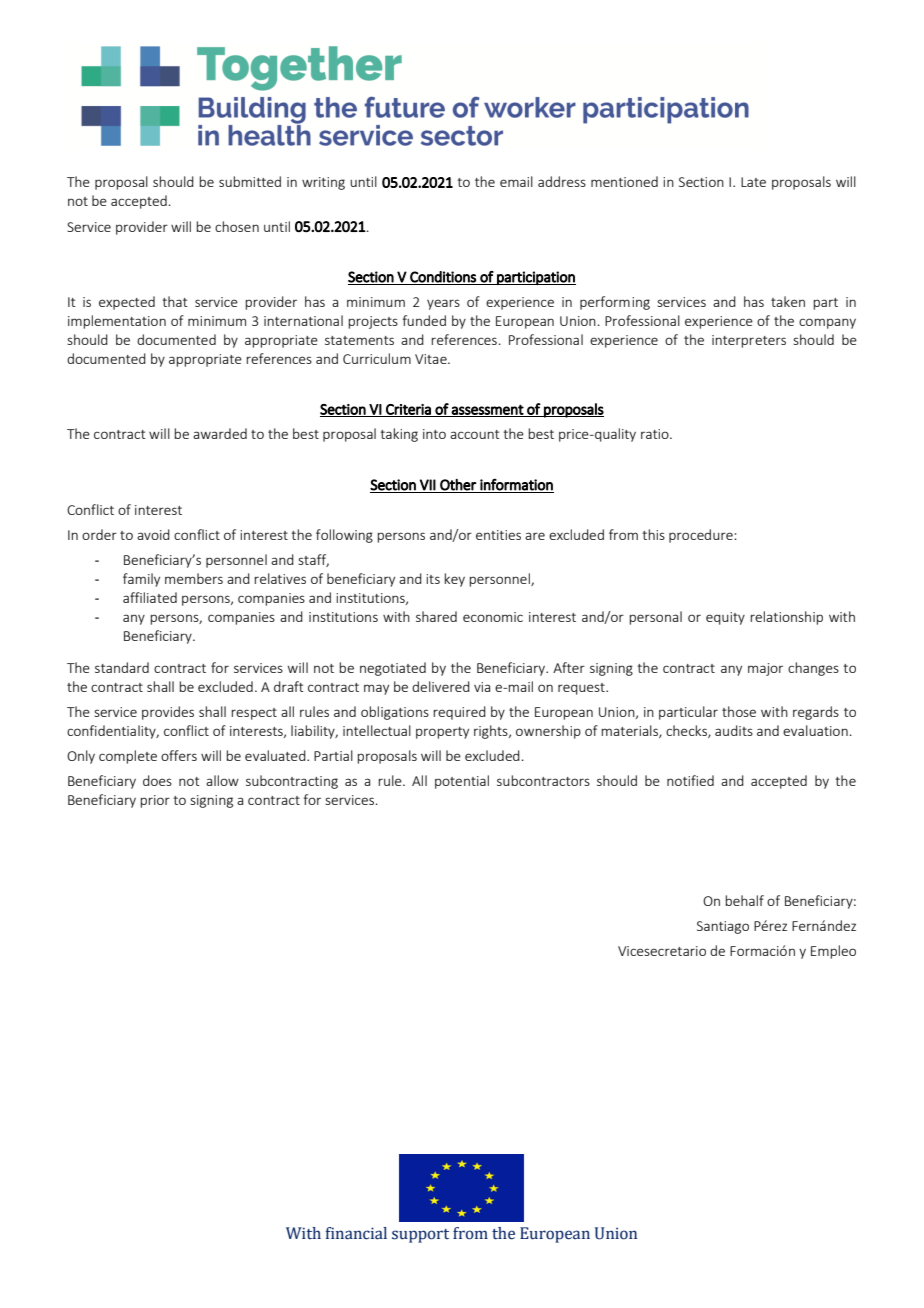 The image size is (924, 1308). What do you see at coordinates (237, 226) in the screenshot?
I see `chosen` at bounding box center [237, 226].
